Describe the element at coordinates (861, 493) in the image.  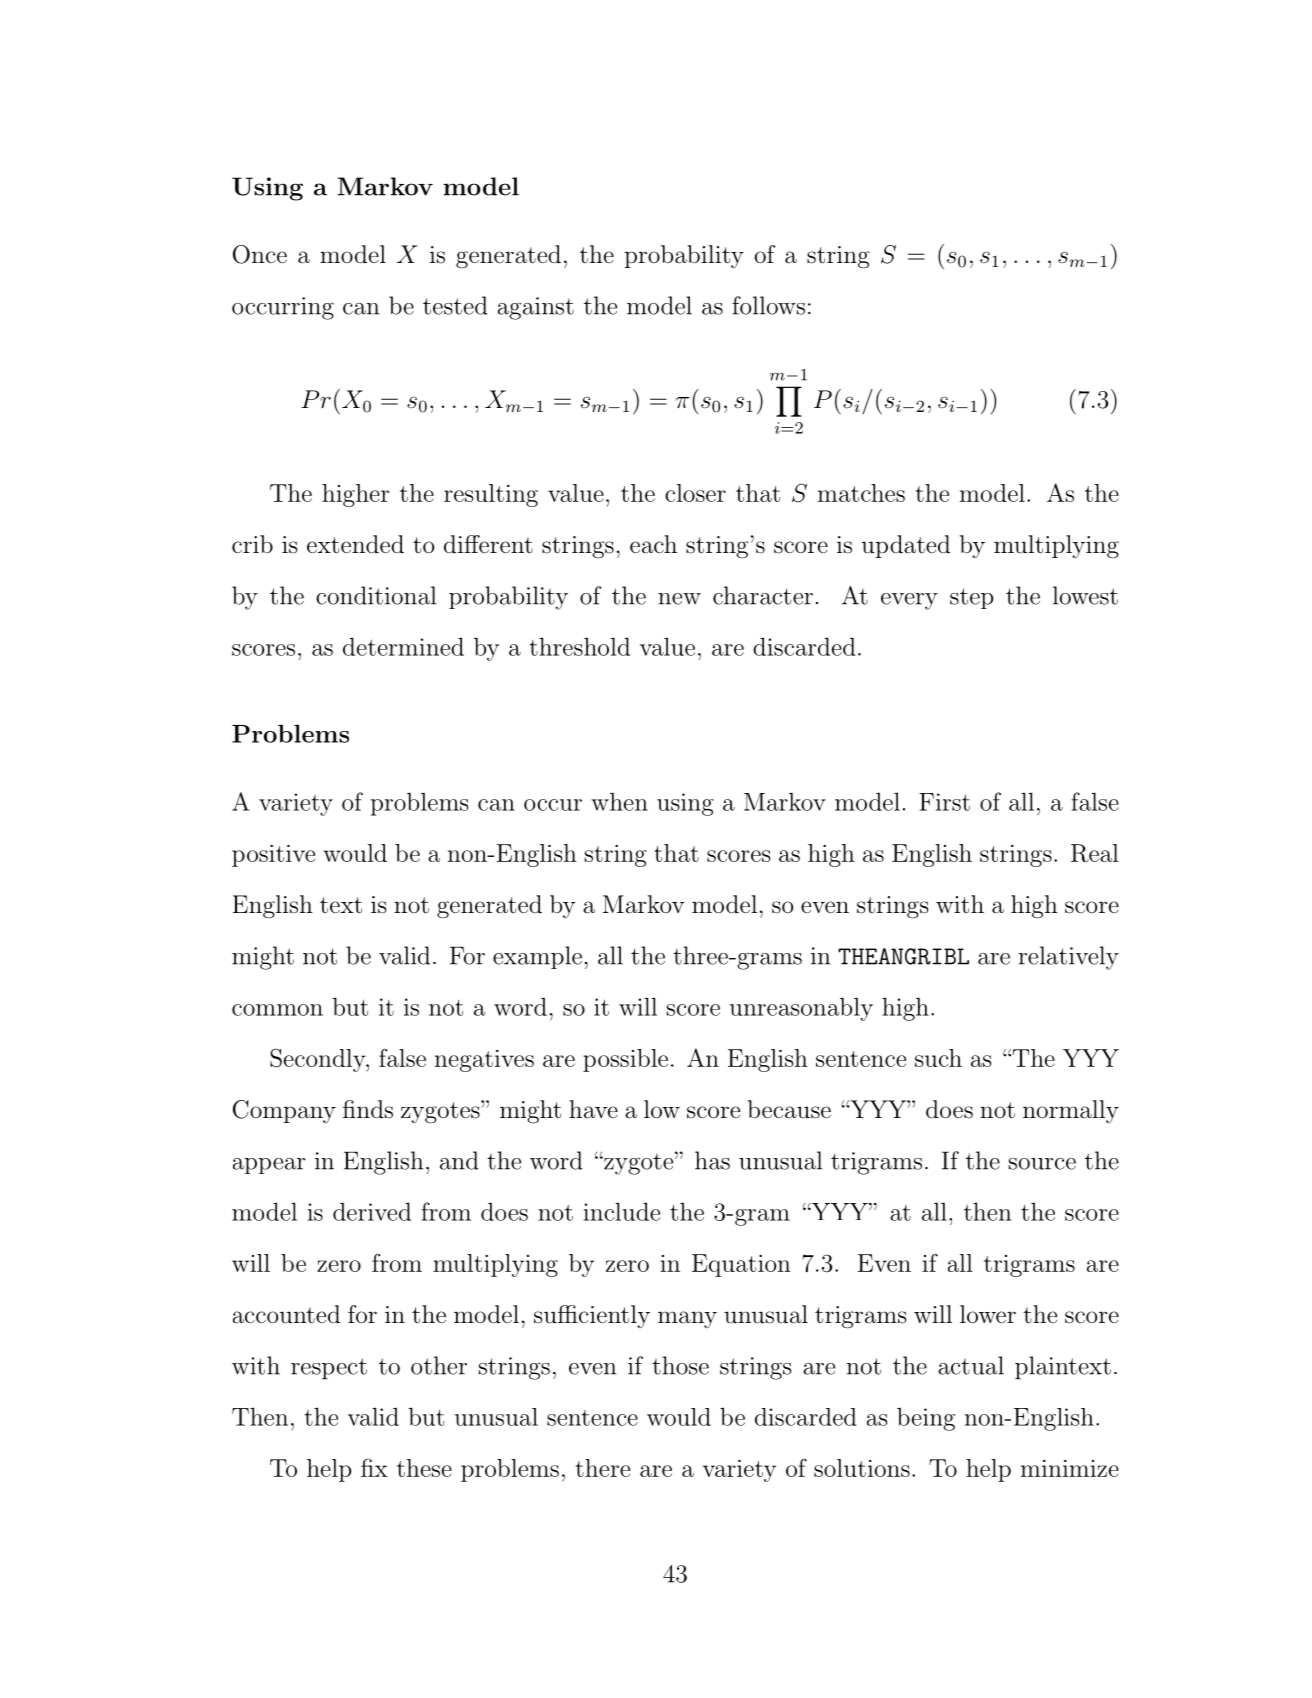
I see `matches` at that location.
